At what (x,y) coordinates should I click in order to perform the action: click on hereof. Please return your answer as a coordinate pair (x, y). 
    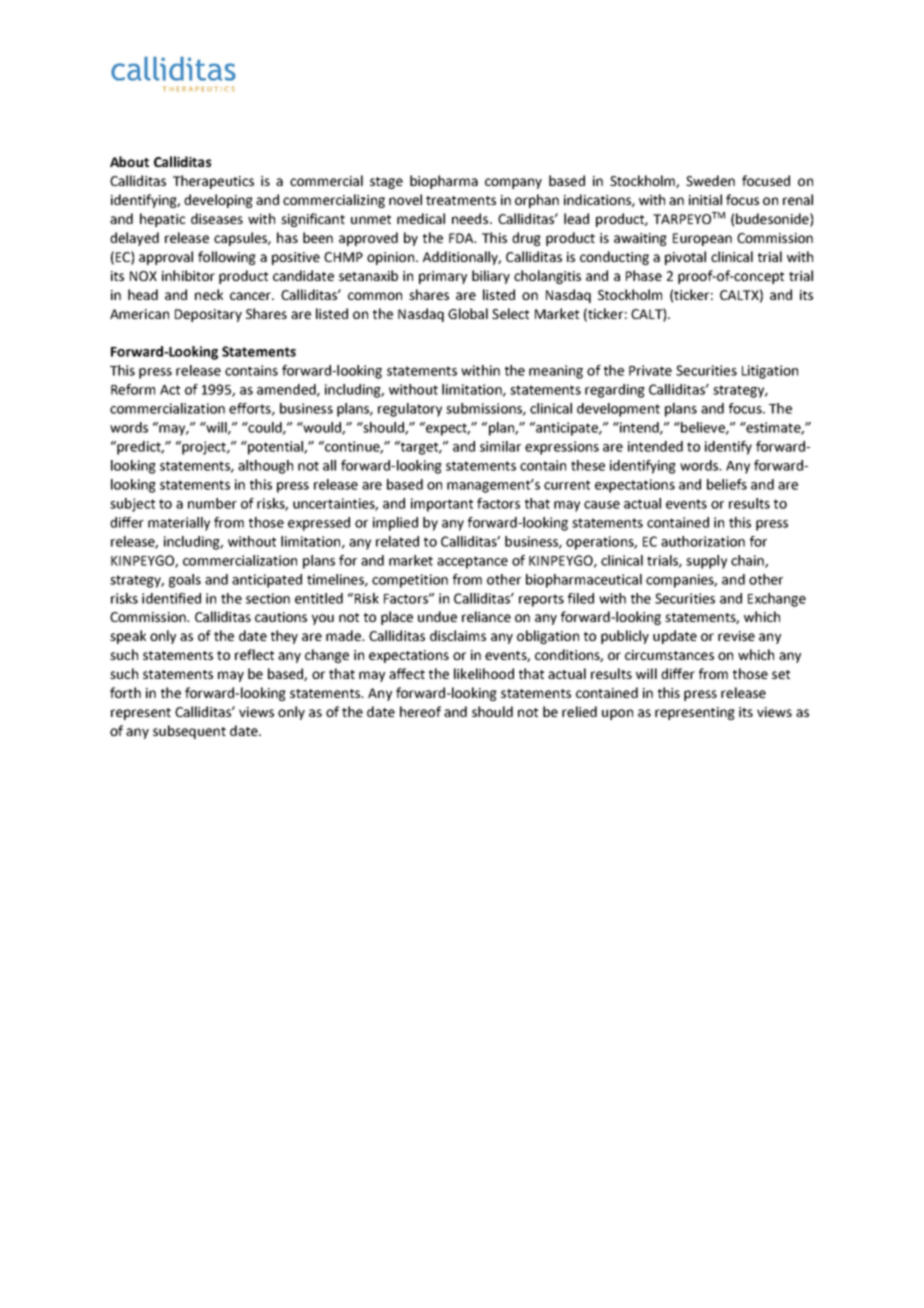
    Looking at the image, I should click on (420, 711).
